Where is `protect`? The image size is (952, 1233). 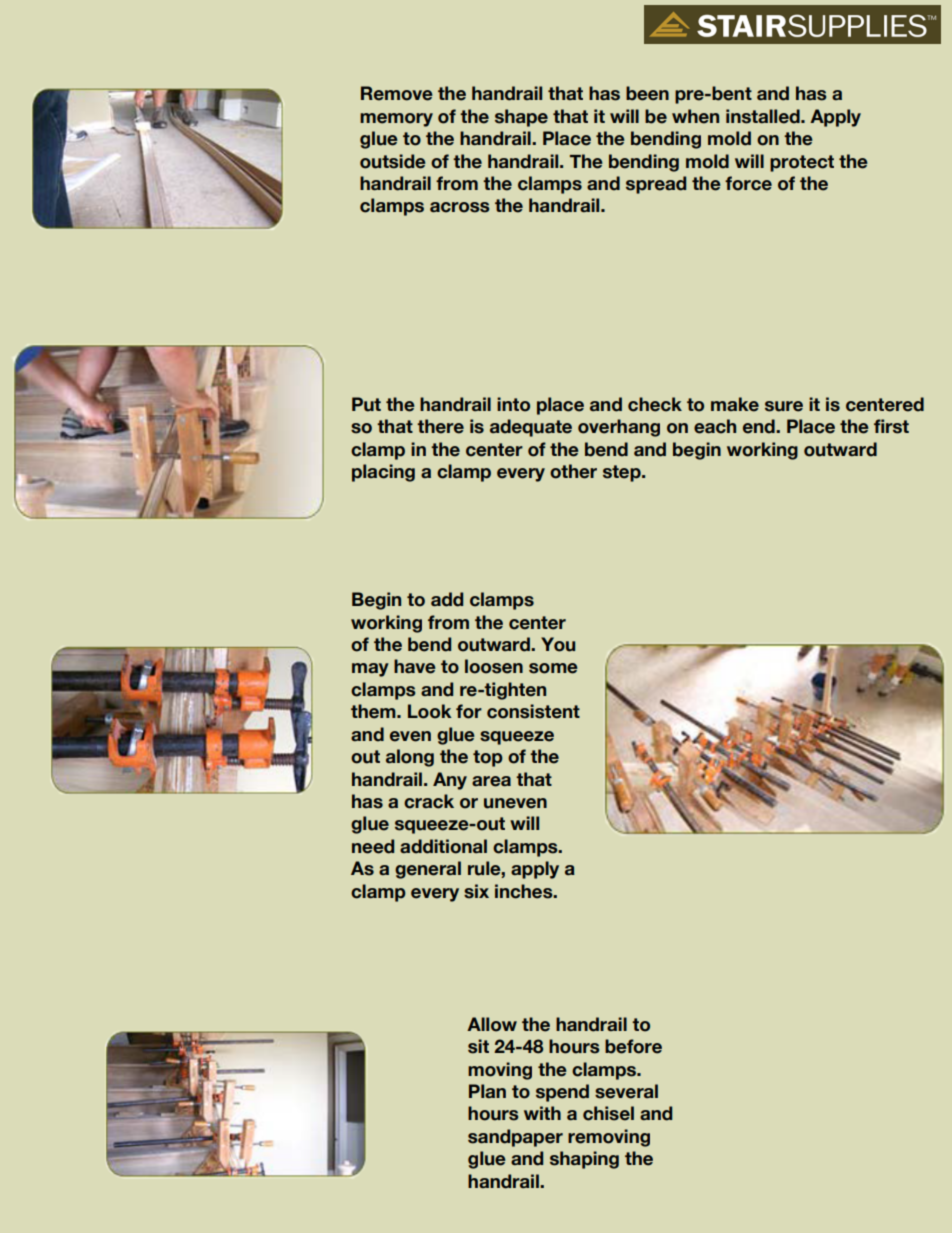 protect is located at coordinates (802, 163).
